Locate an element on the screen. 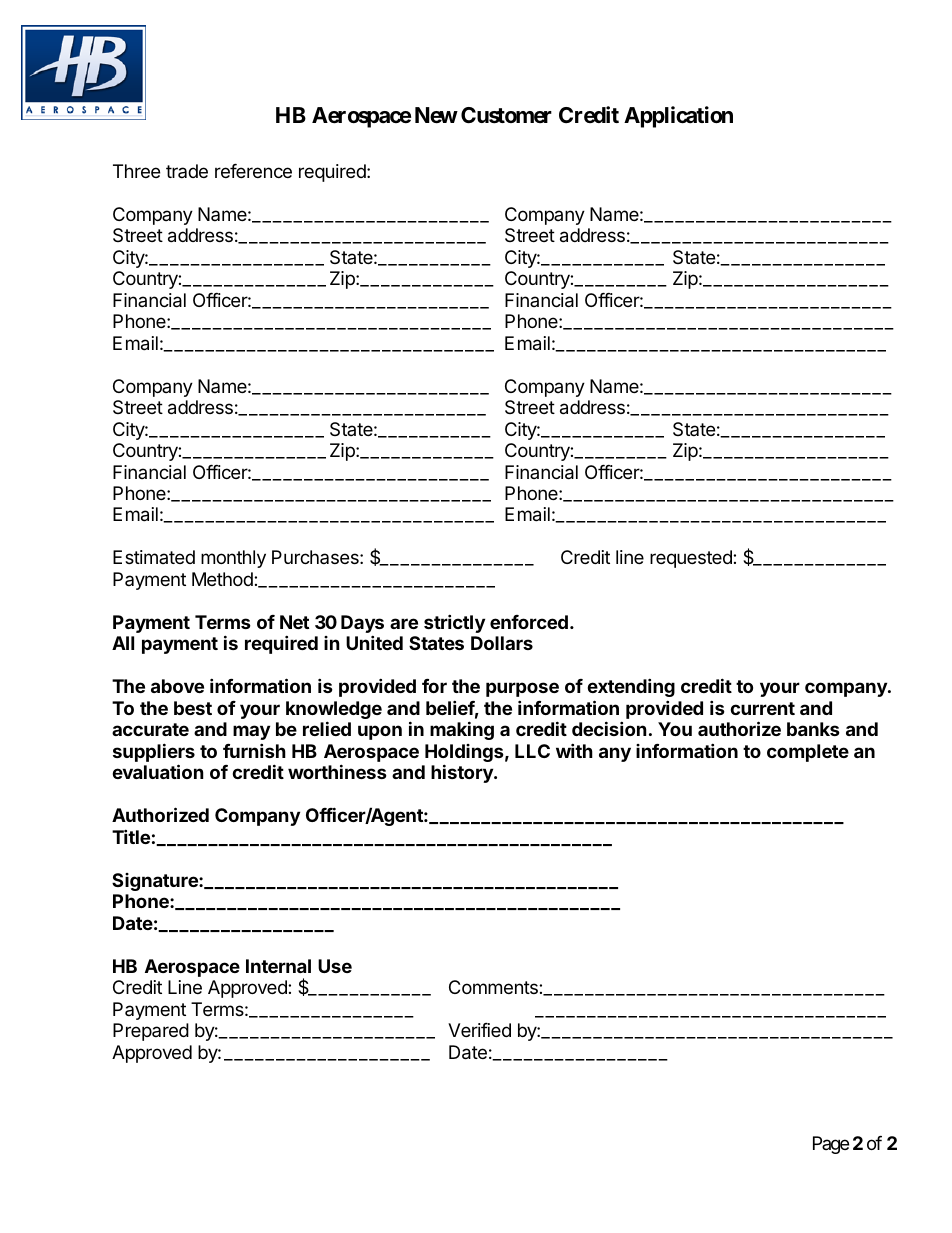  requested is located at coordinates (692, 559).
